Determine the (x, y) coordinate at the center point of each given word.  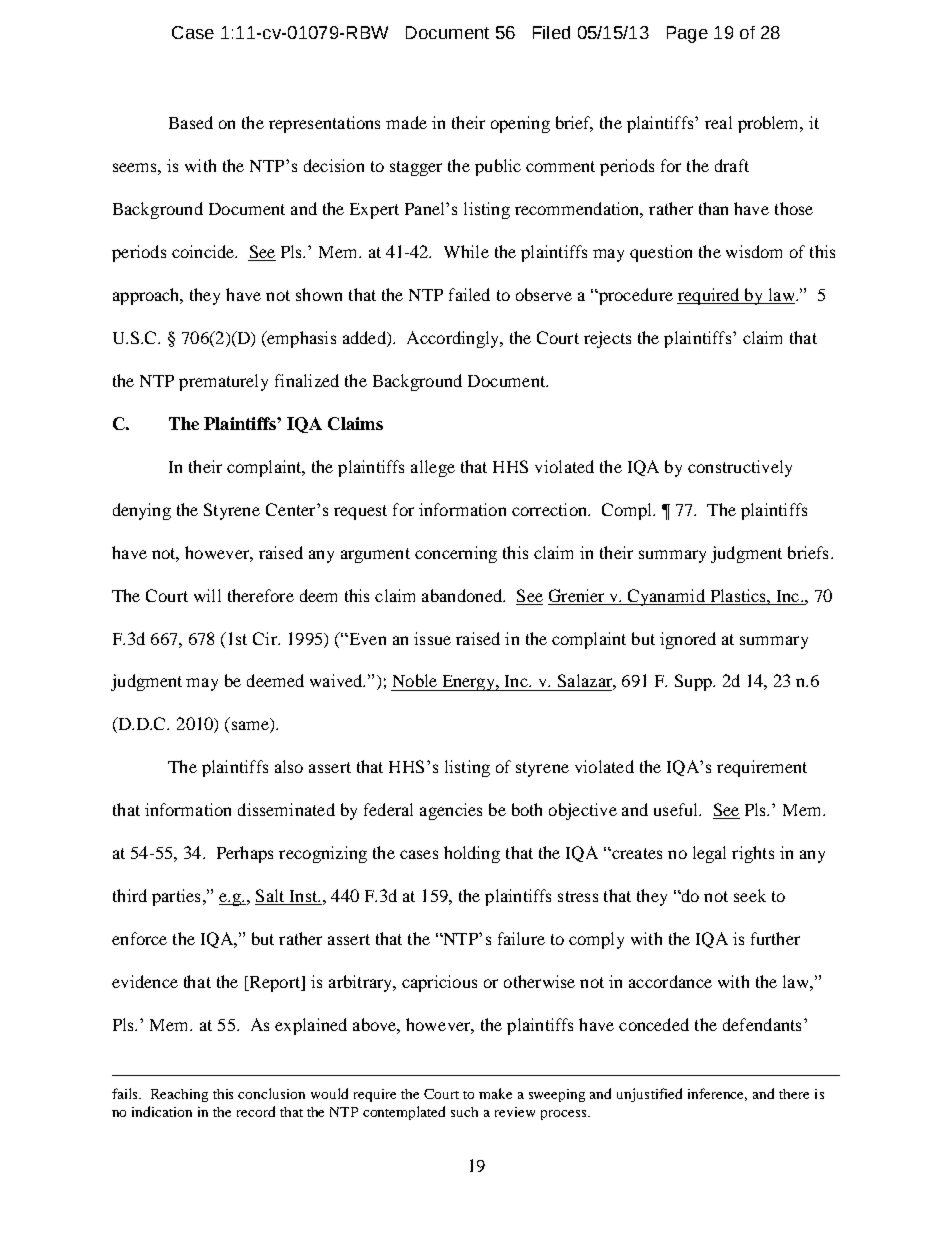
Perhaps (245, 854)
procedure (634, 296)
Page (687, 34)
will (207, 595)
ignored (688, 640)
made (406, 122)
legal (709, 854)
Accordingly (454, 339)
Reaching (179, 1095)
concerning (456, 554)
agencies (451, 811)
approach (147, 296)
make (495, 1093)
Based (191, 122)
